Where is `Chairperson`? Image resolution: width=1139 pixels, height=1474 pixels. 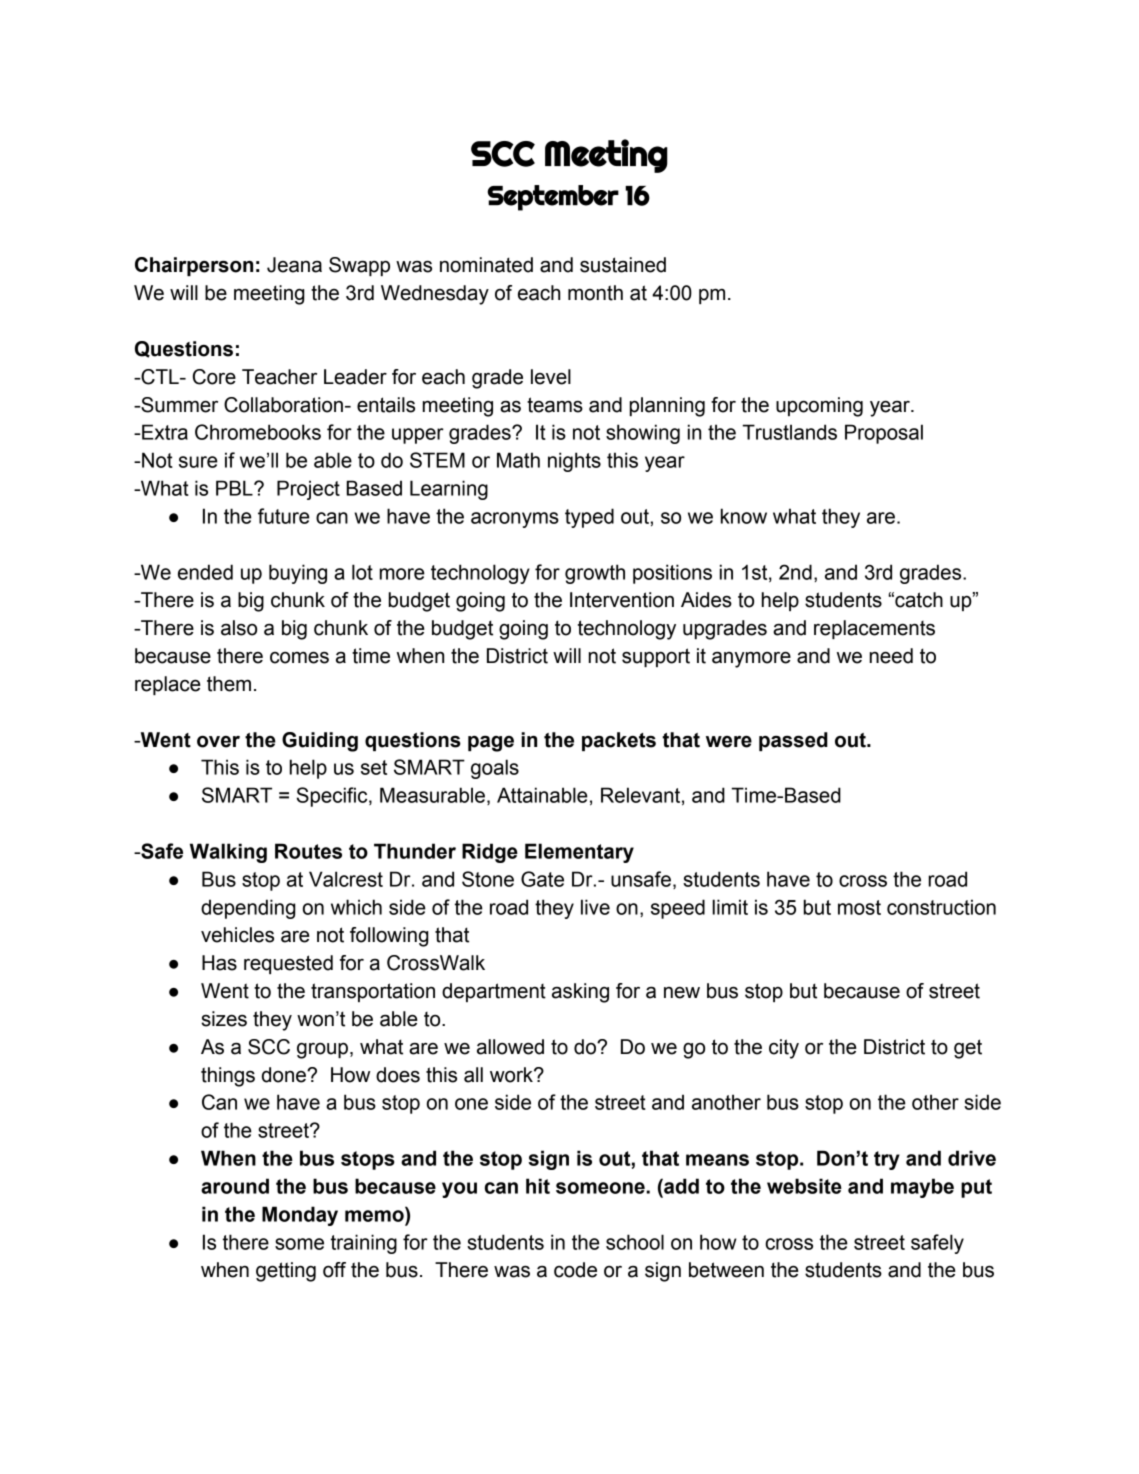 Chairperson is located at coordinates (194, 266).
